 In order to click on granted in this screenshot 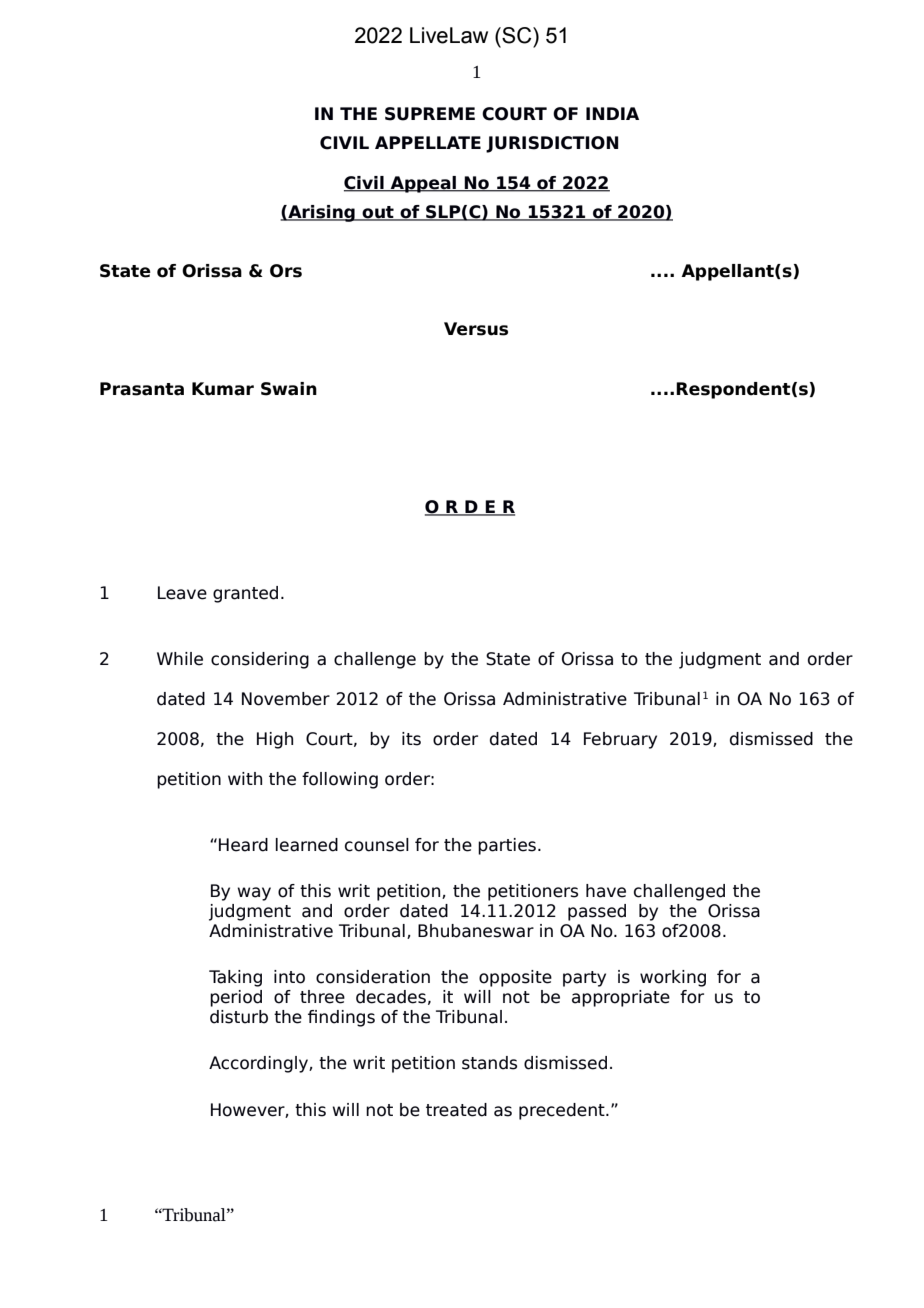, I will do `click(245, 594)`.
